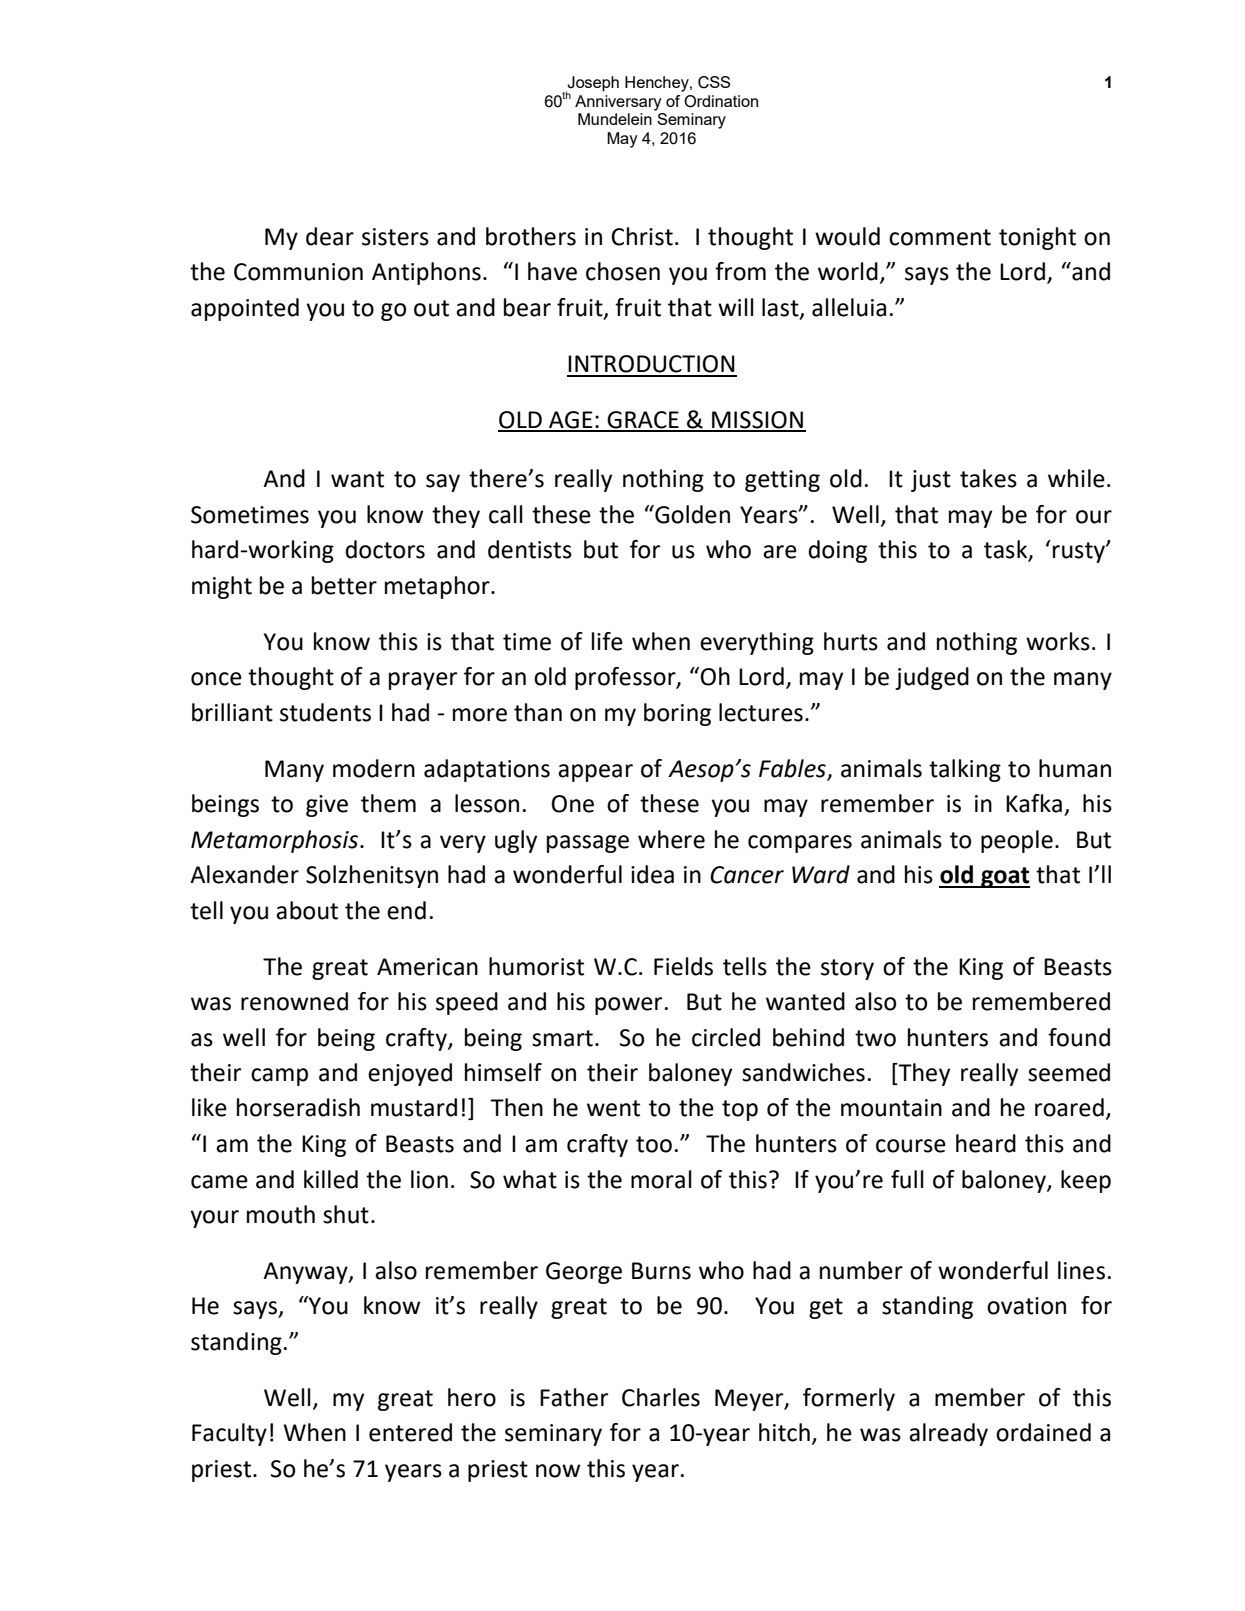 The height and width of the page is (1611, 1245). What do you see at coordinates (1034, 803) in the page?
I see `Kafka` at bounding box center [1034, 803].
